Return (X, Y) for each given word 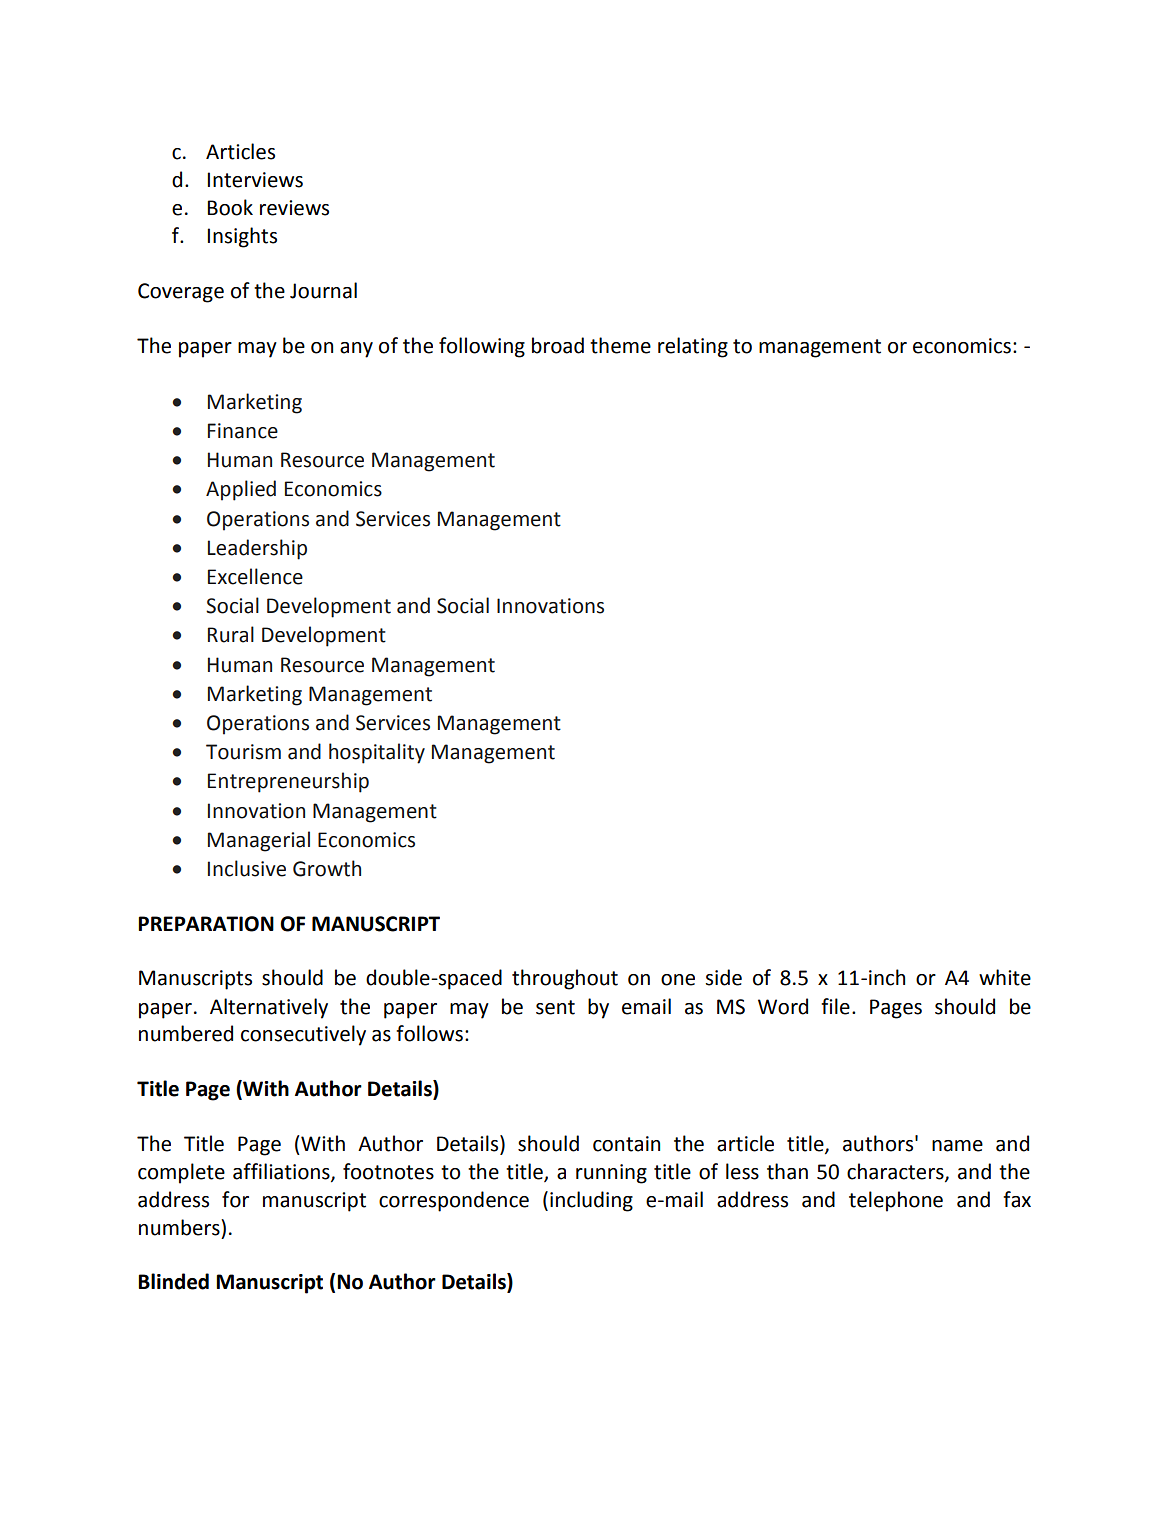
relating (693, 347)
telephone (896, 1201)
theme (620, 345)
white (1005, 977)
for (235, 1199)
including (591, 1201)
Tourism (243, 752)
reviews (294, 208)
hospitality (377, 753)
